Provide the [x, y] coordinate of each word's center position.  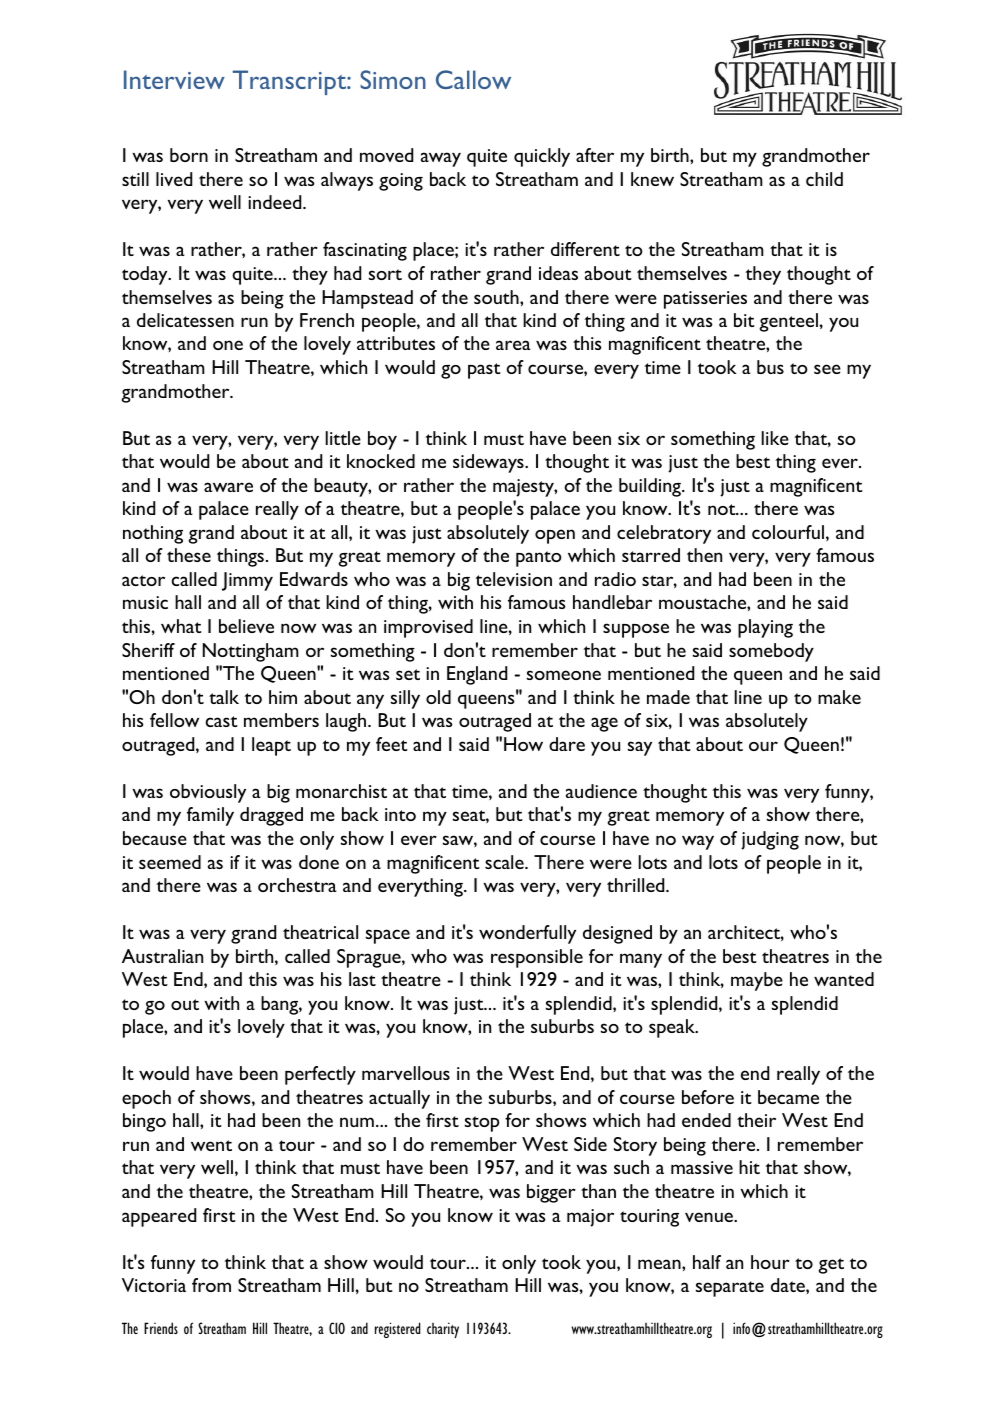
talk [224, 697]
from [211, 1285]
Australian [162, 956]
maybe [757, 981]
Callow [473, 79]
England [477, 675]
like [775, 438]
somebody [771, 652]
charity [443, 1330]
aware [228, 487]
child [824, 179]
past [484, 371]
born [189, 155]
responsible [537, 958]
